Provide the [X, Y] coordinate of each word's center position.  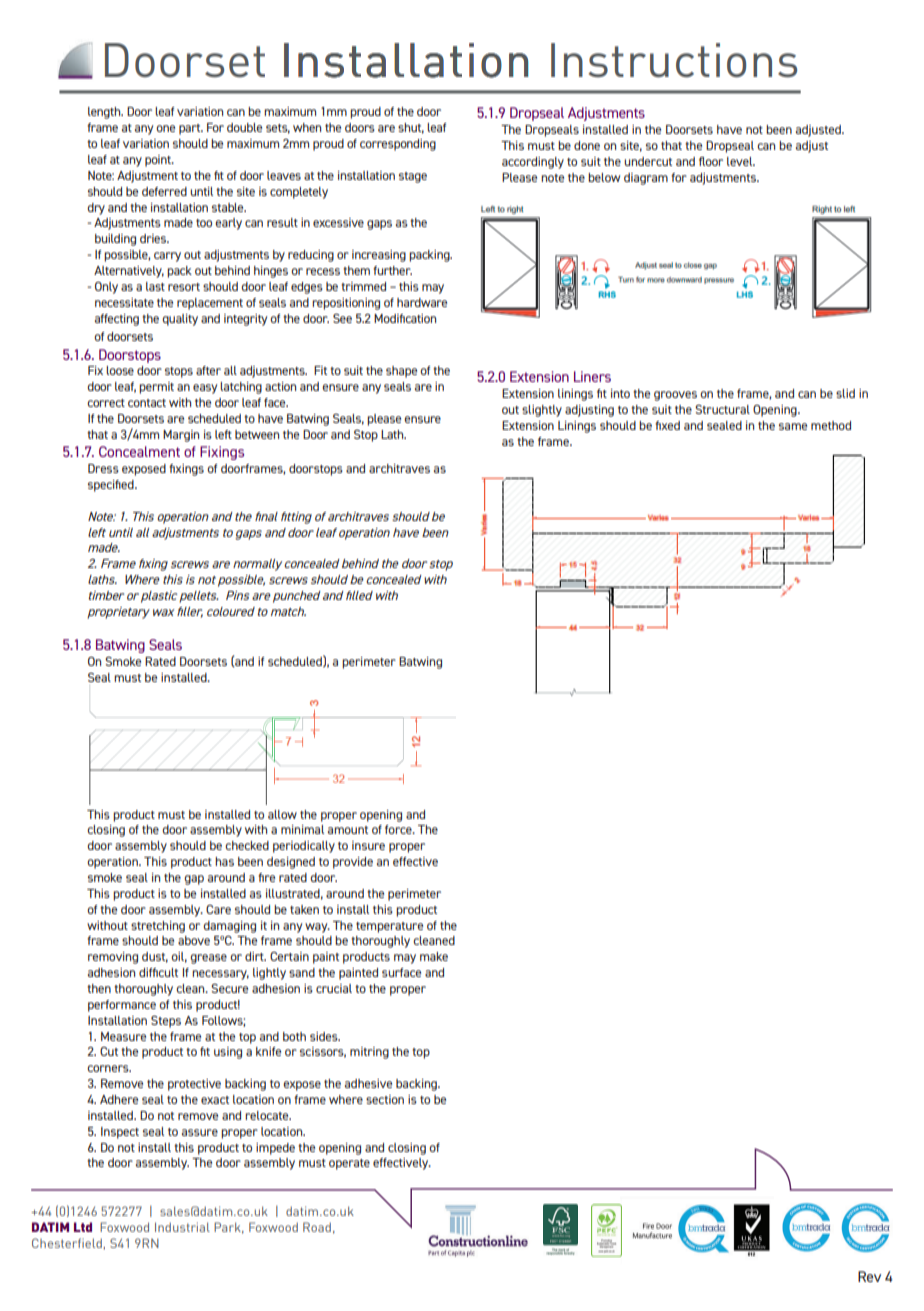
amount [348, 830]
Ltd [83, 1227]
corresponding [398, 145]
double [244, 127]
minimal [302, 829]
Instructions [674, 60]
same [793, 426]
